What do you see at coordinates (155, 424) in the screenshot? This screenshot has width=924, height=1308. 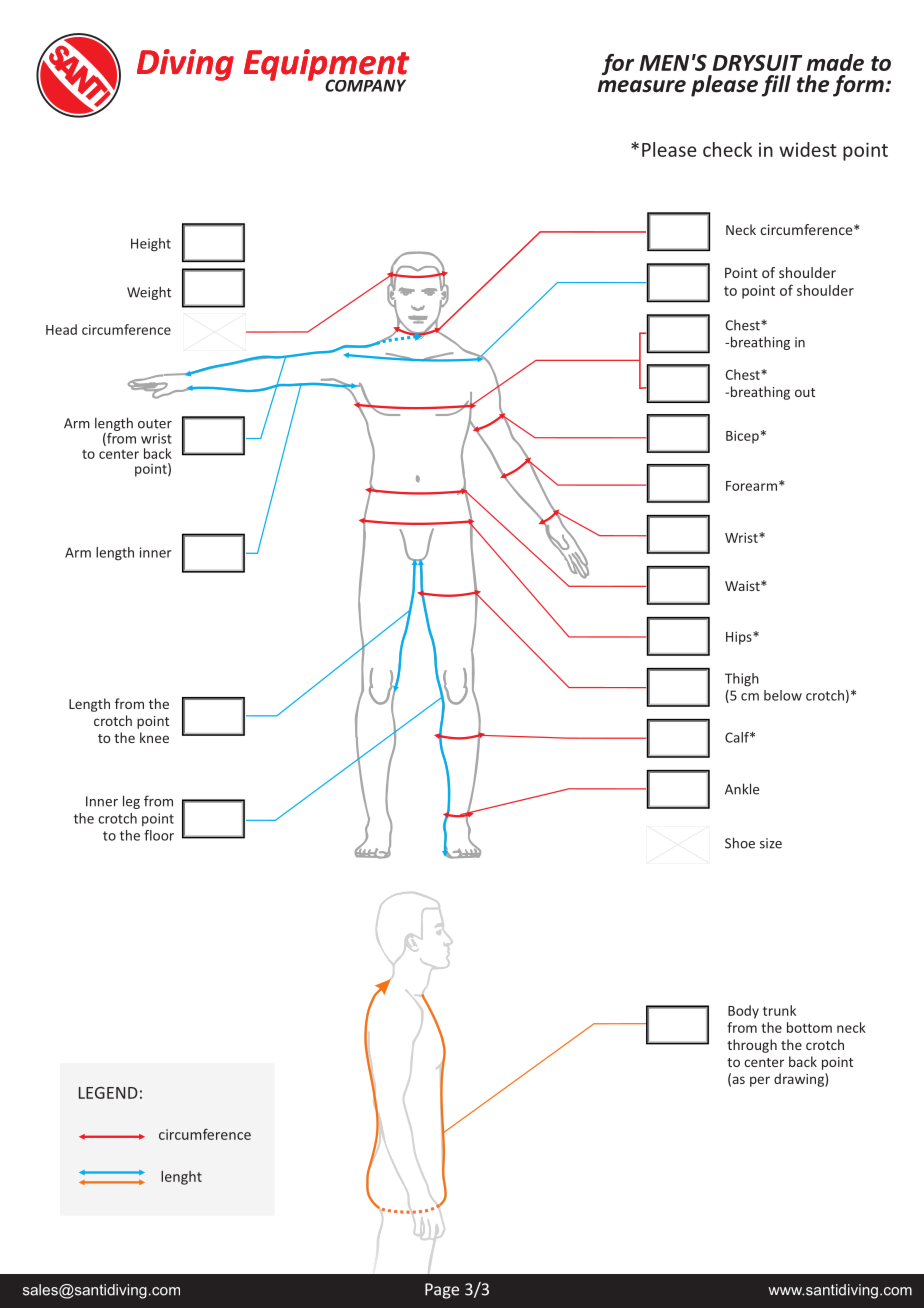 I see `outer` at bounding box center [155, 424].
